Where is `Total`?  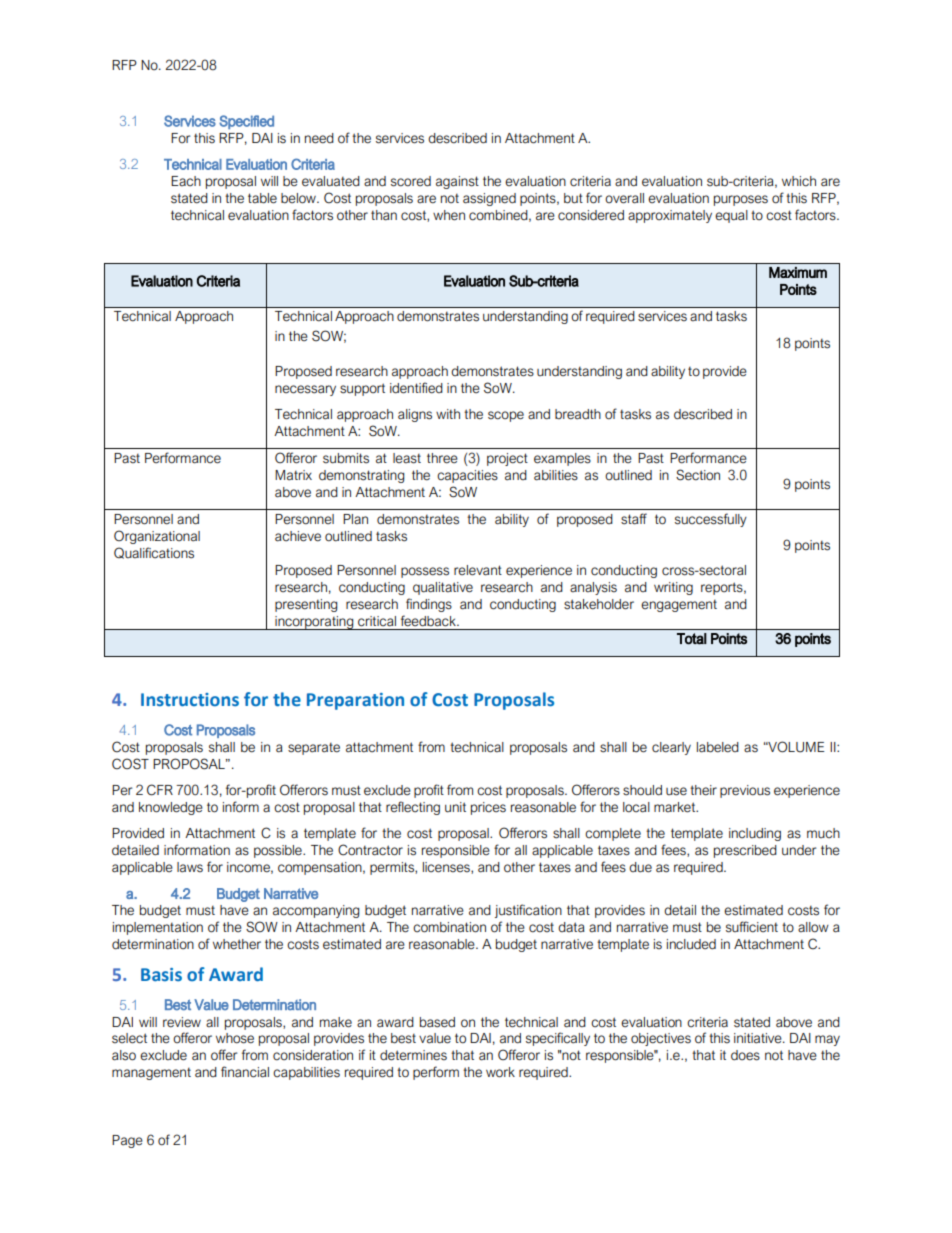 Total is located at coordinates (692, 639).
